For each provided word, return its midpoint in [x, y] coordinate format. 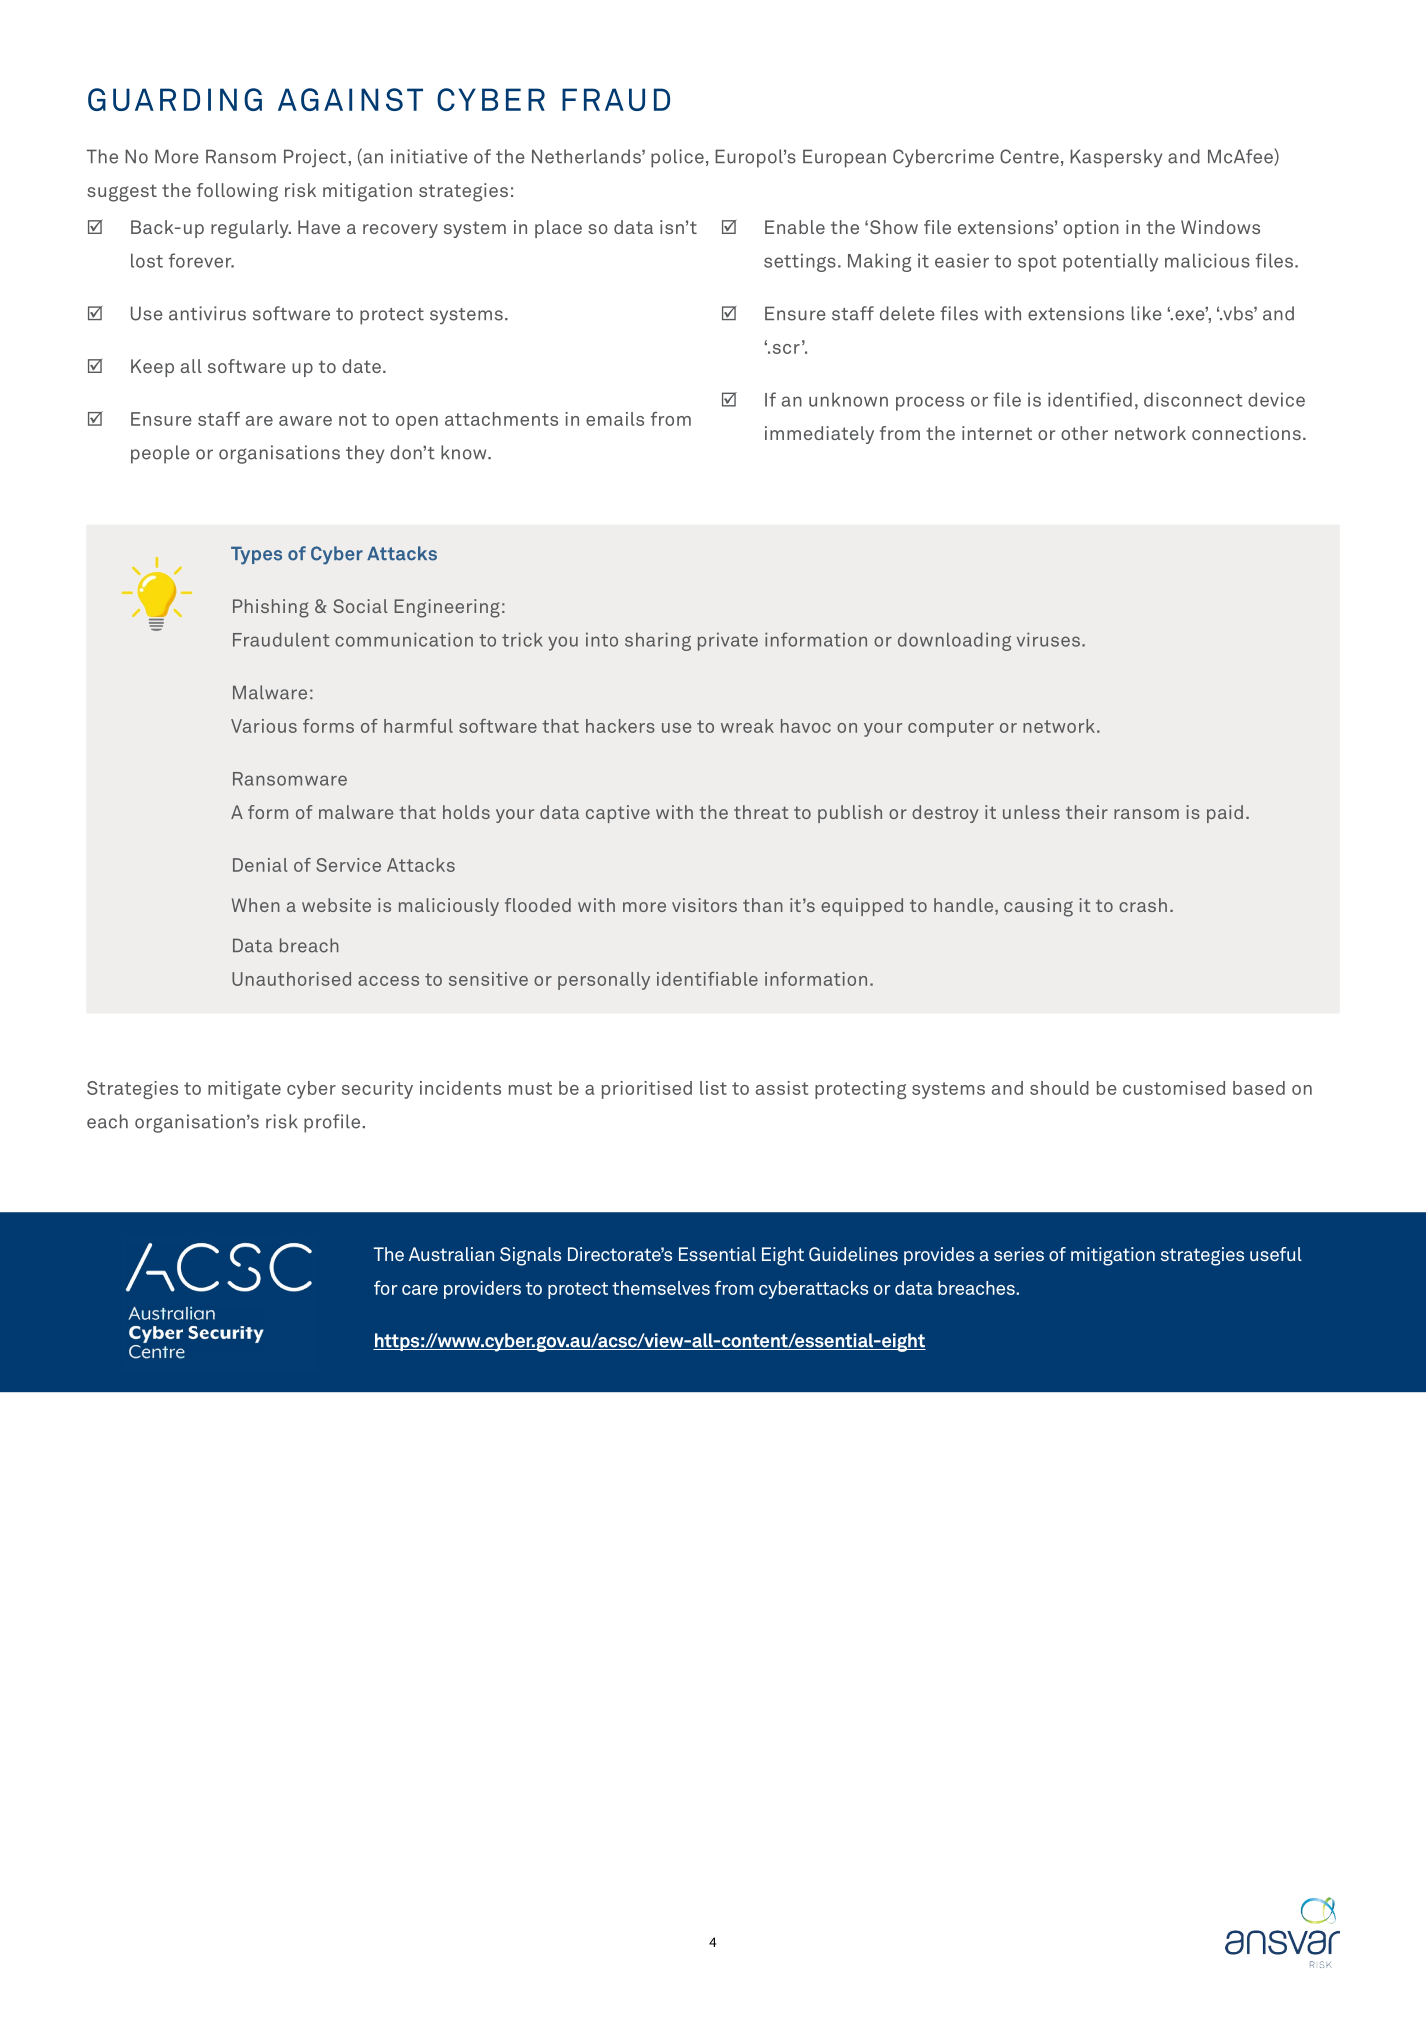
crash [1143, 905]
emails [615, 419]
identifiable [707, 979]
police [677, 158]
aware [305, 421]
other [1084, 433]
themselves [661, 1288]
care [420, 1290]
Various [264, 726]
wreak [747, 726]
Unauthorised [291, 979]
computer [951, 728]
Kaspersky [1116, 158]
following [237, 192]
